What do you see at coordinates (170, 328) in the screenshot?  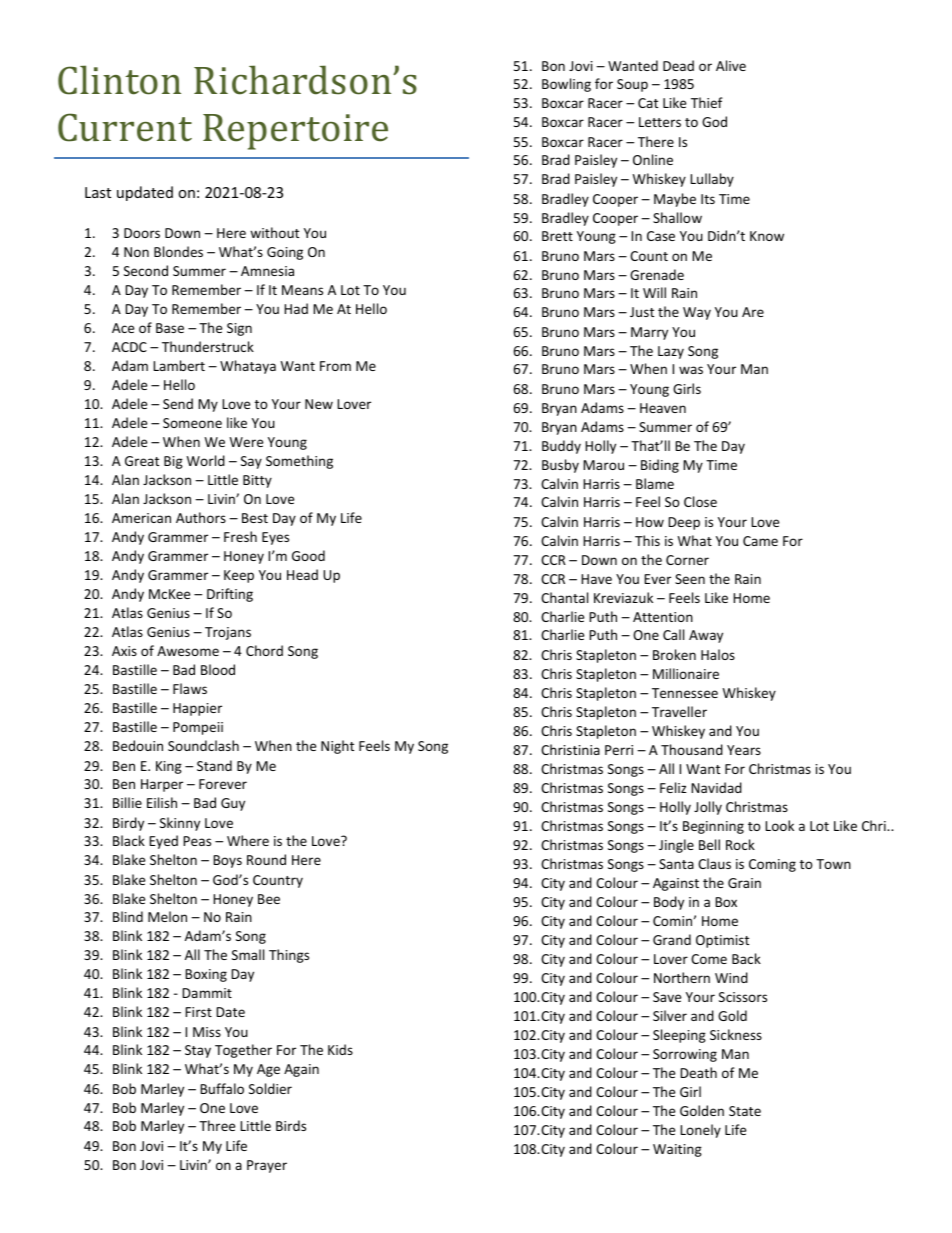 I see `Base` at bounding box center [170, 328].
